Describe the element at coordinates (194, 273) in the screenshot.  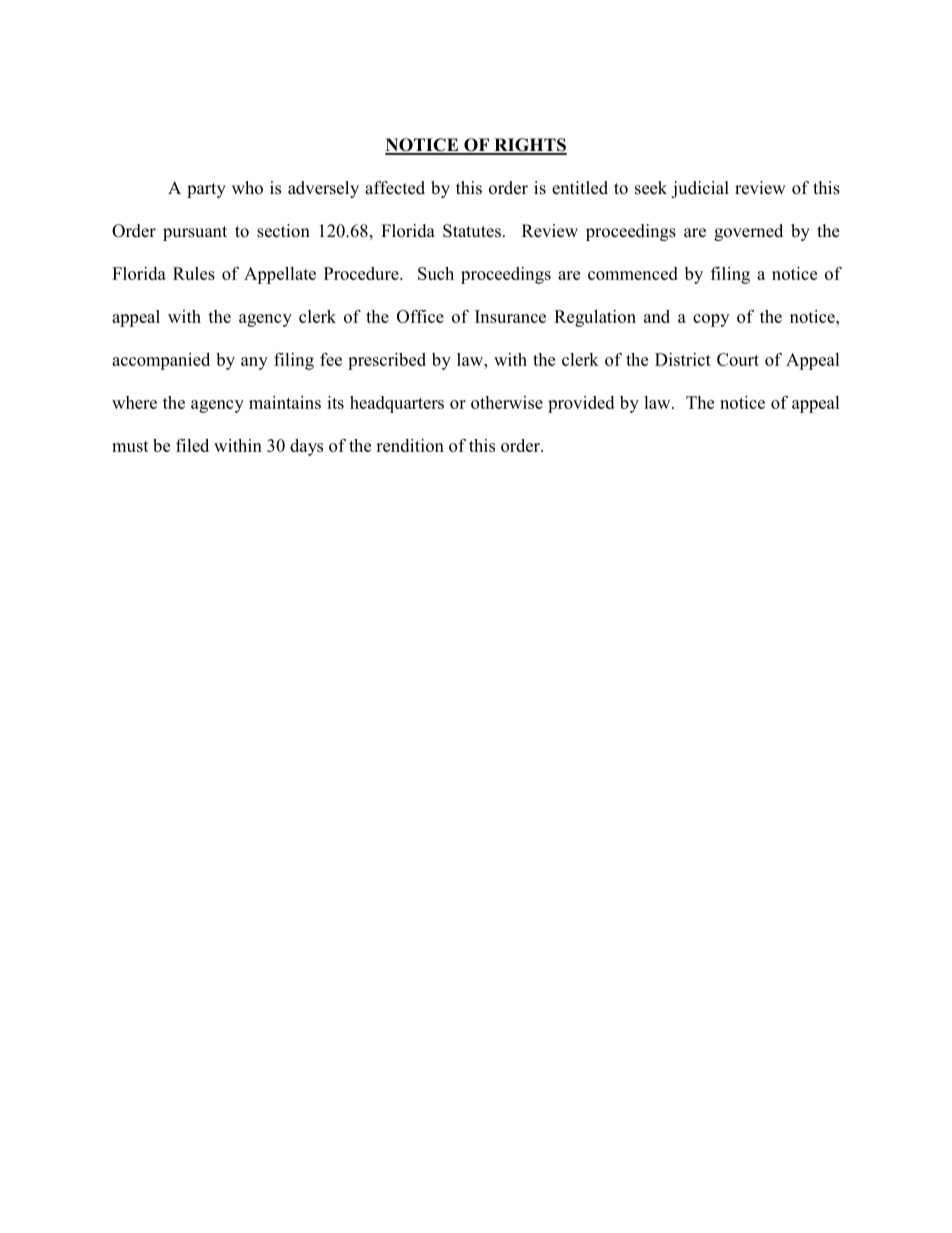
I see `Rules` at that location.
